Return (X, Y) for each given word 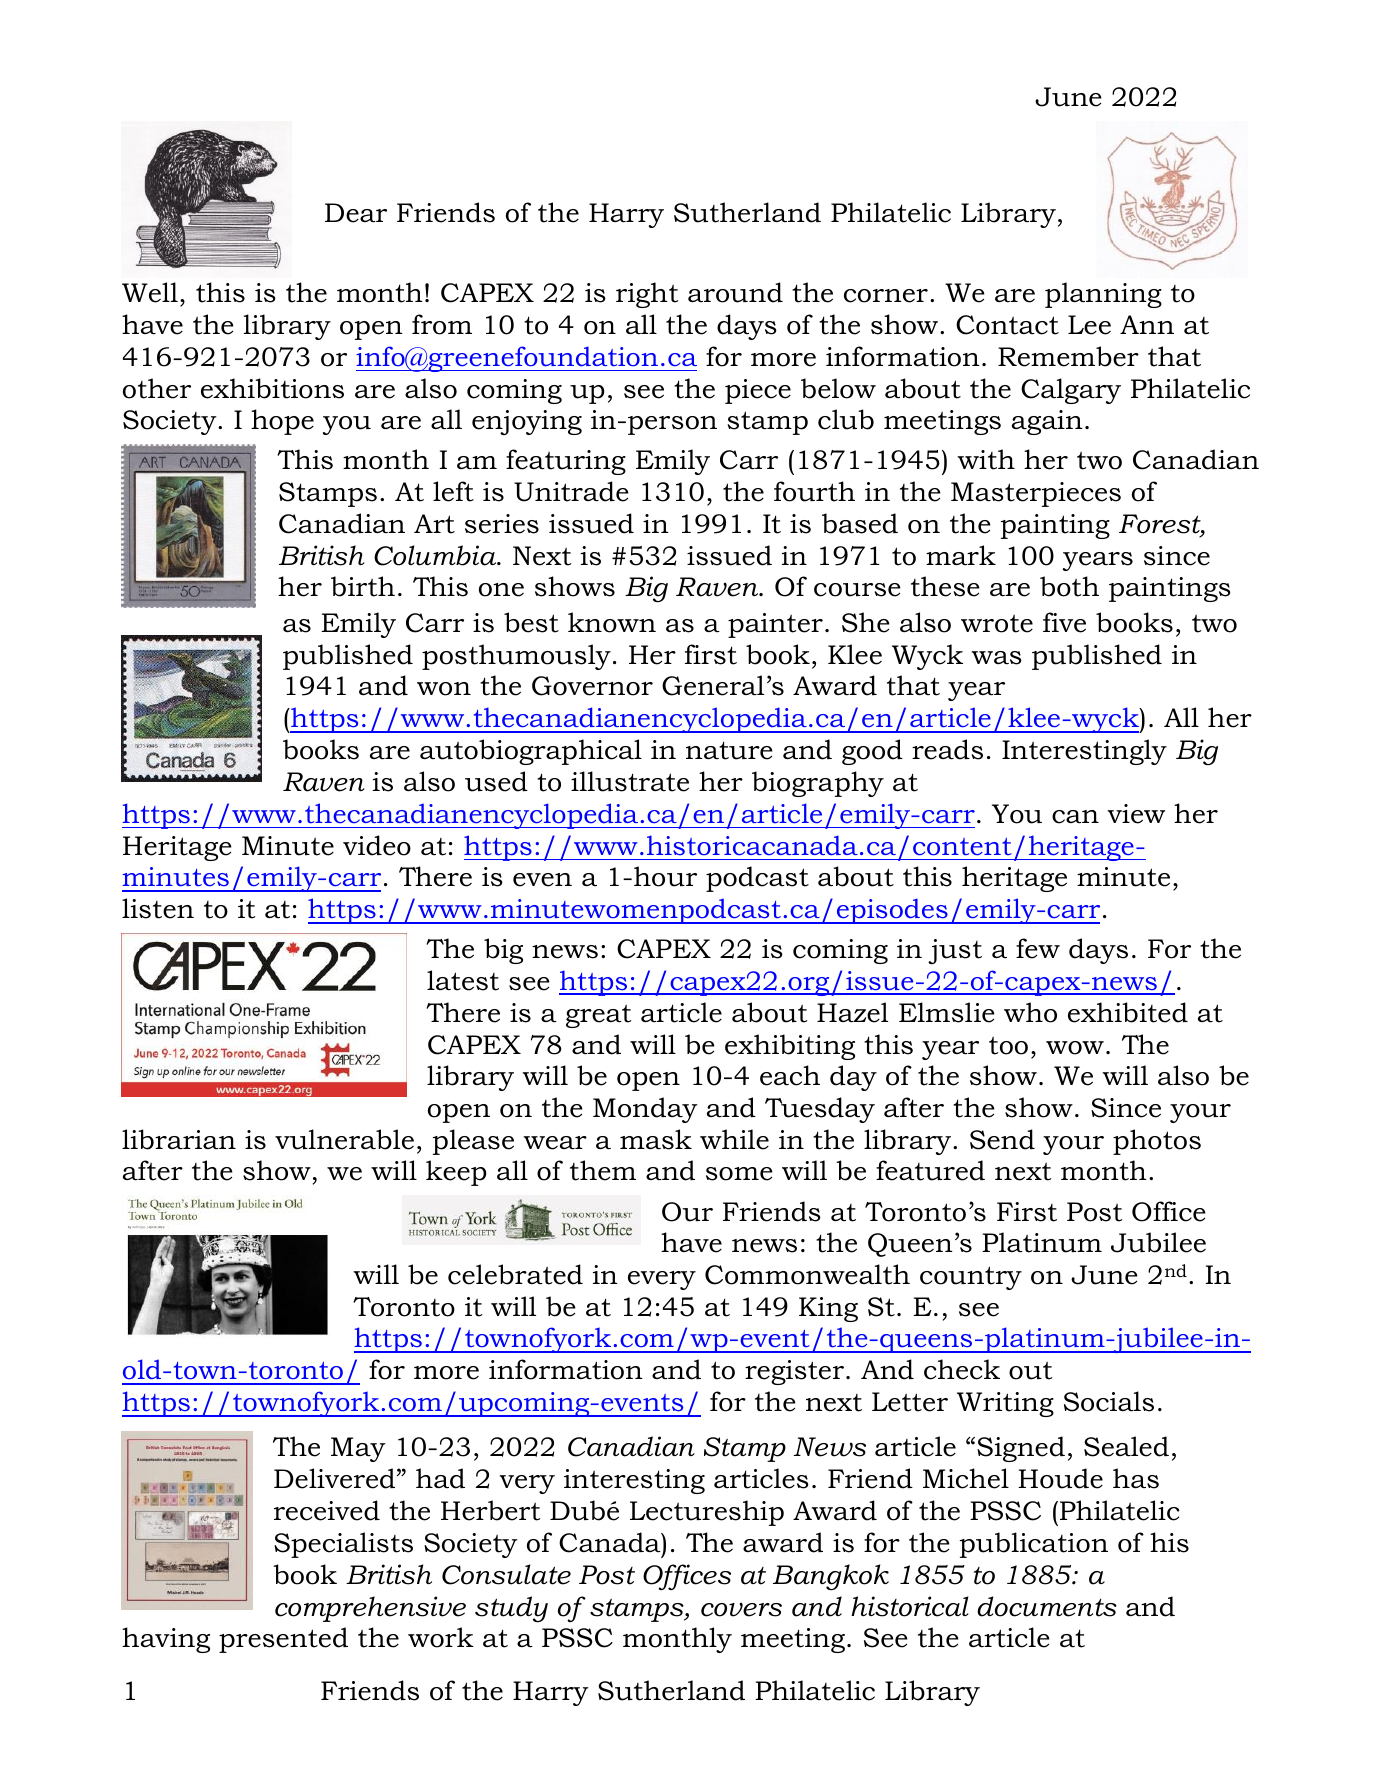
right (647, 295)
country (971, 1278)
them (603, 1170)
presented (283, 1640)
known (612, 622)
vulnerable (344, 1139)
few (1038, 948)
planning (1103, 295)
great (598, 1016)
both (1069, 586)
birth (363, 586)
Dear (356, 213)
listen (158, 908)
